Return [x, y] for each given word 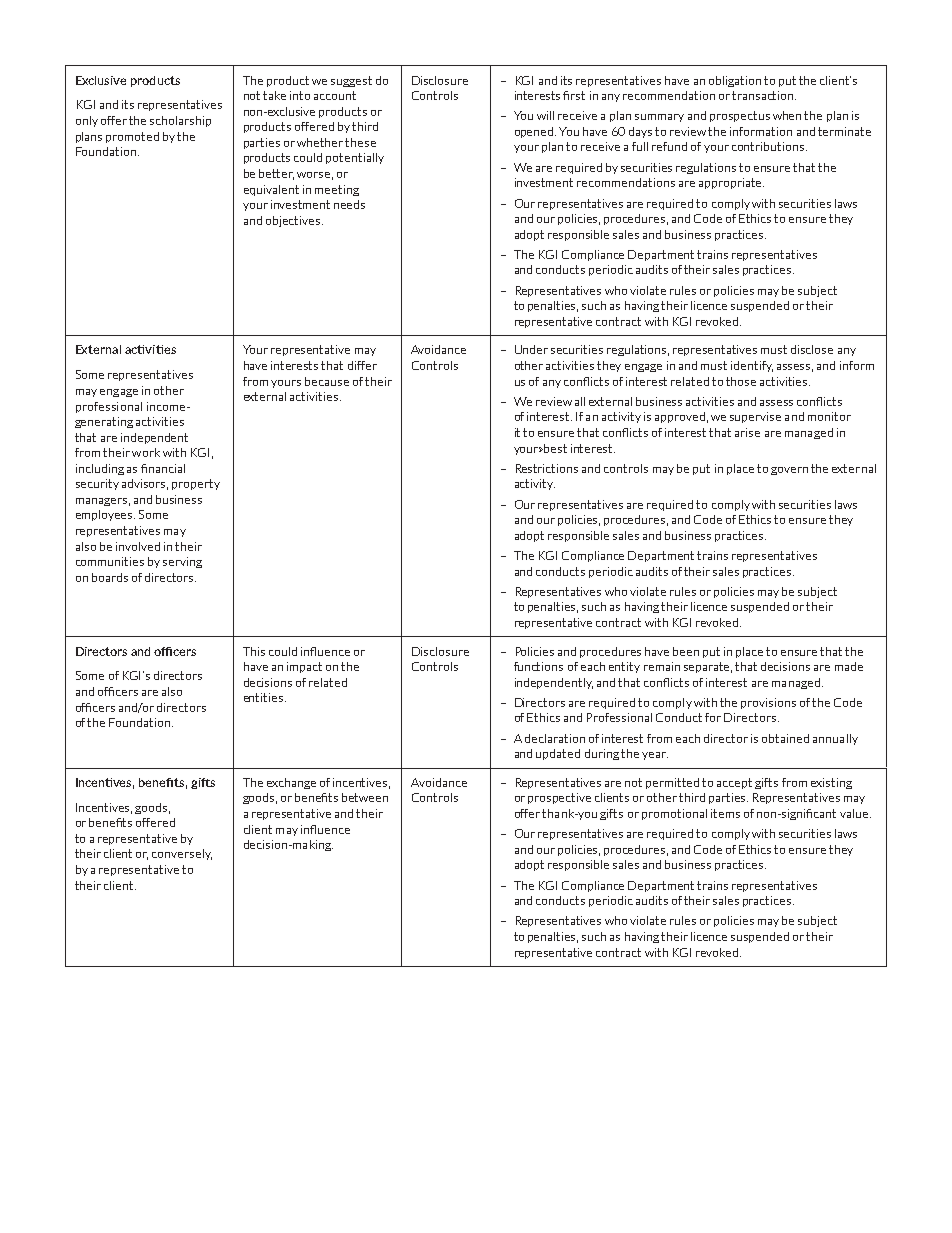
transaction [764, 95]
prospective [559, 798]
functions [538, 666]
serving [182, 562]
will [545, 115]
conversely [182, 854]
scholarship [180, 121]
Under [531, 349]
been [686, 651]
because [327, 381]
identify [752, 366]
